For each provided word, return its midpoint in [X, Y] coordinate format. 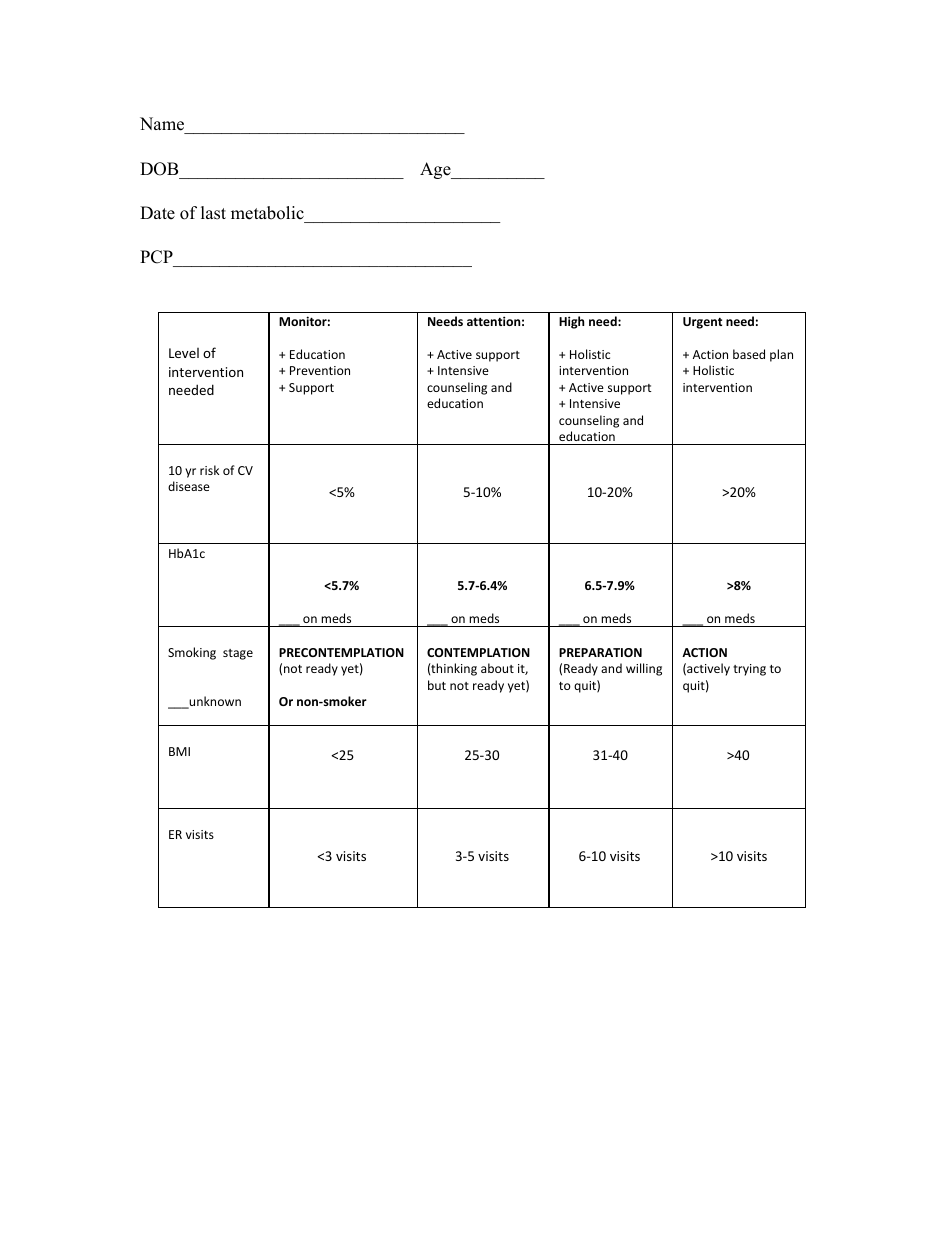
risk [209, 470]
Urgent [702, 323]
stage [238, 654]
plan [781, 355]
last [213, 213]
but [437, 685]
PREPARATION [600, 652]
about [497, 668]
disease [189, 486]
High [571, 322]
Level [184, 353]
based [749, 354]
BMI [179, 751]
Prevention [320, 370]
